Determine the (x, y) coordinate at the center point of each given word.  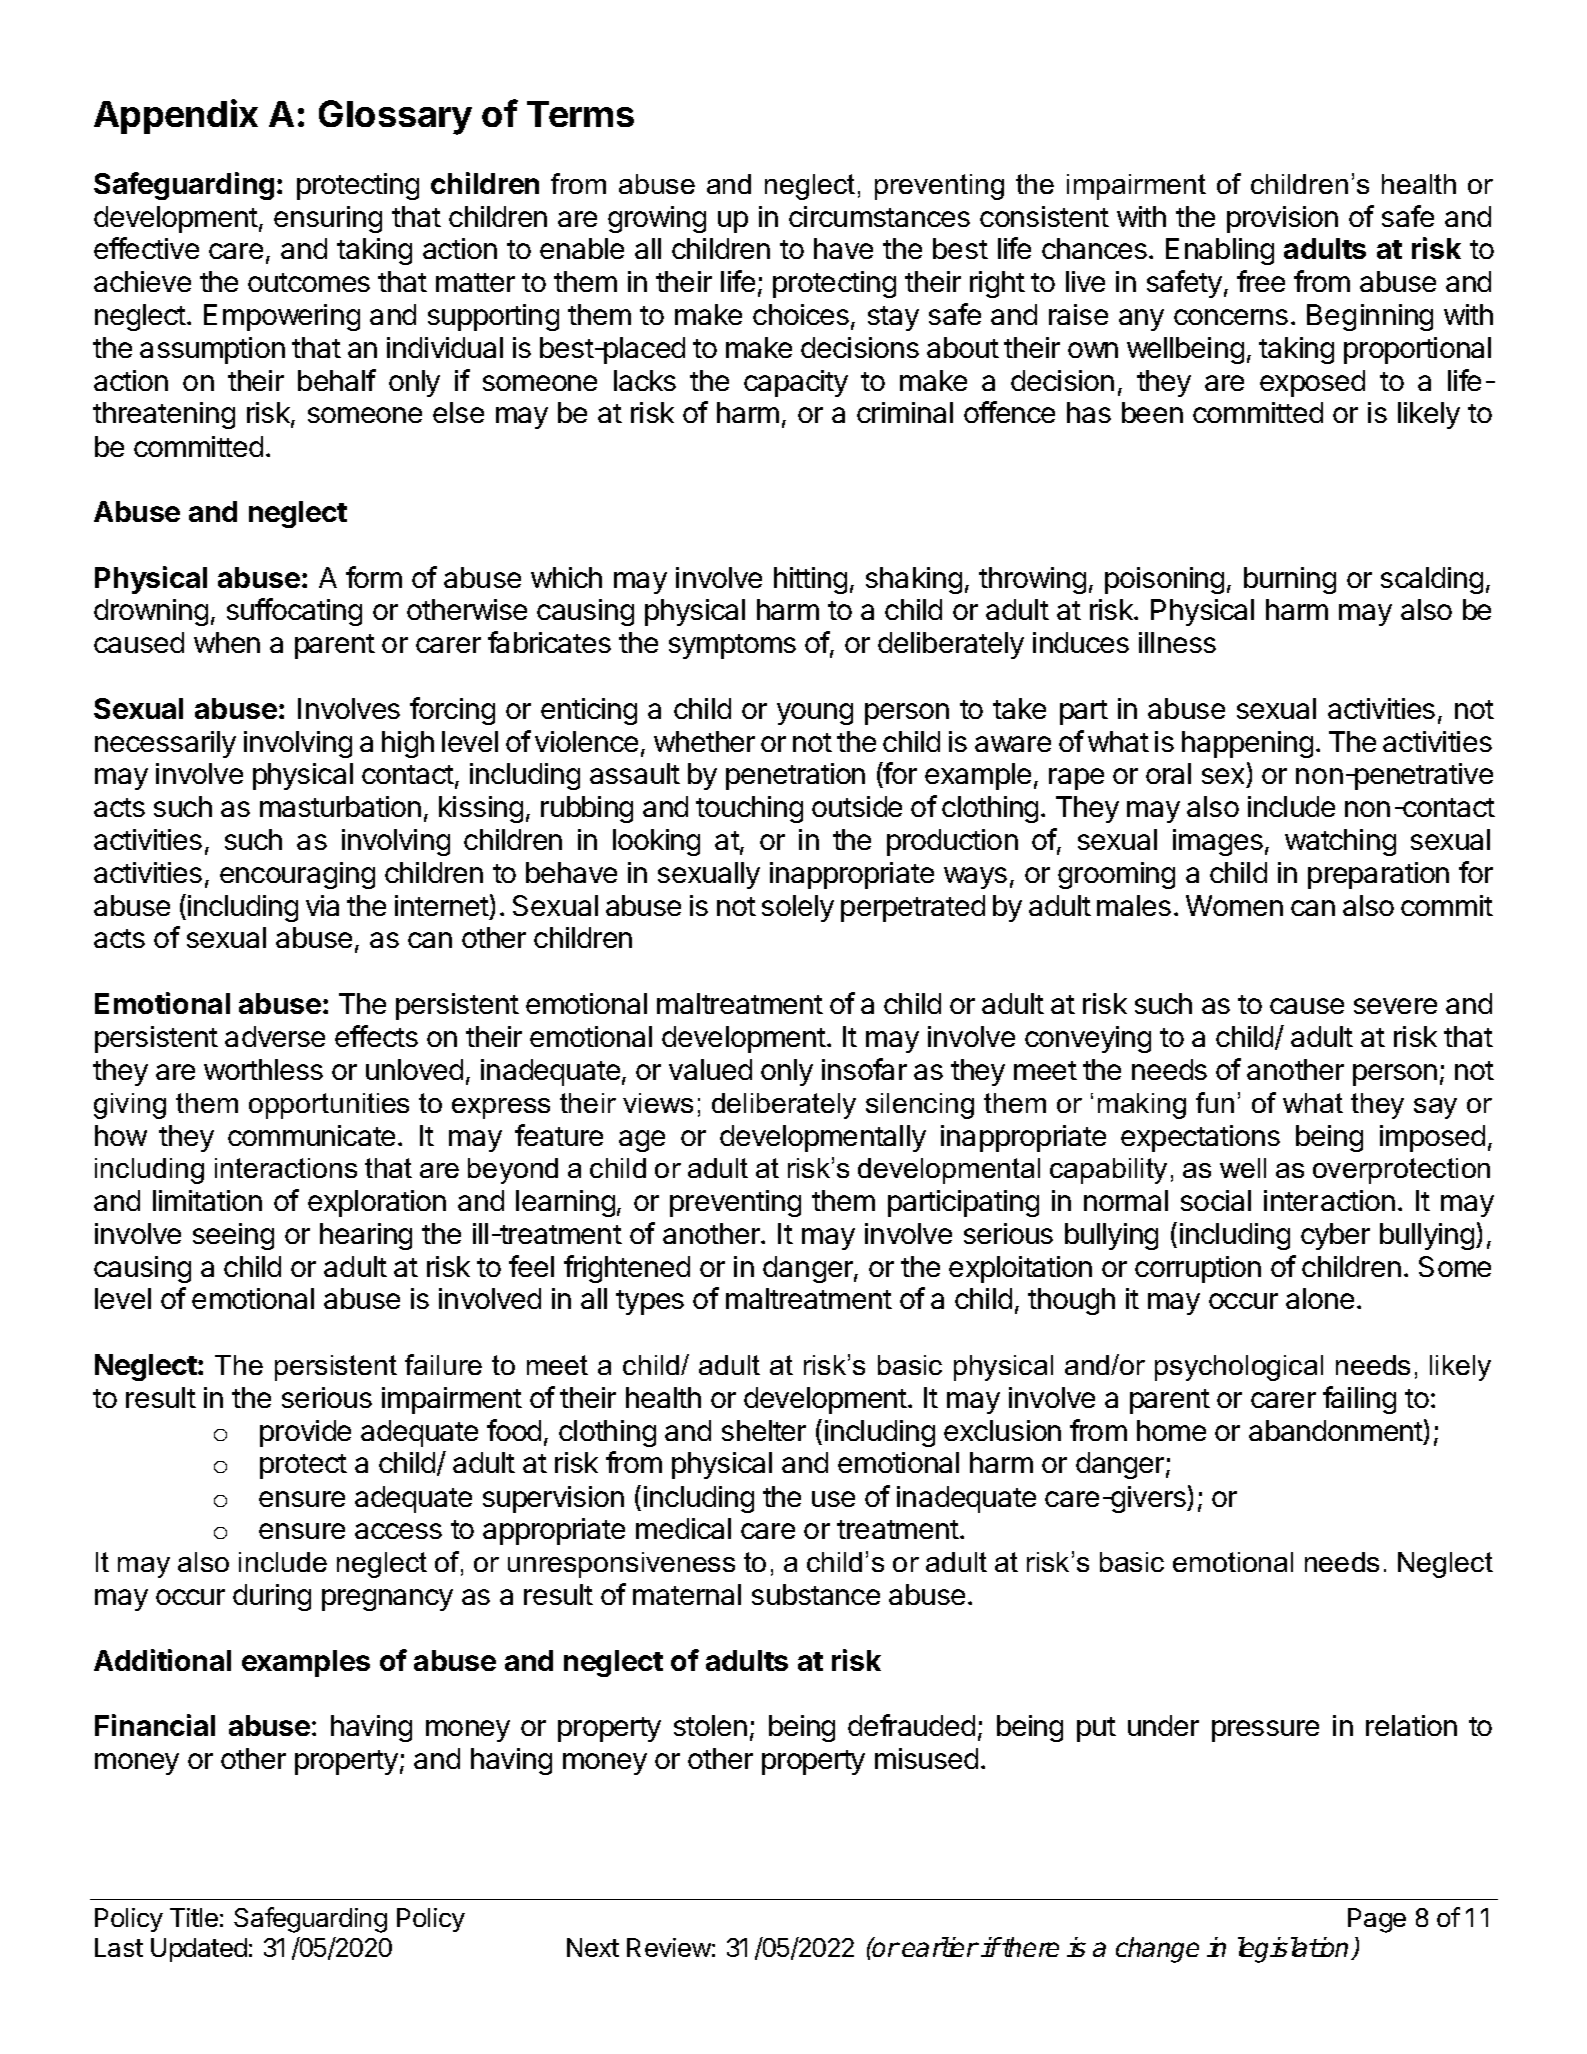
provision (1282, 219)
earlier (940, 1947)
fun (1215, 1102)
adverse (275, 1036)
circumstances (879, 216)
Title (194, 1917)
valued (710, 1069)
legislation (1295, 1950)
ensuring (328, 219)
